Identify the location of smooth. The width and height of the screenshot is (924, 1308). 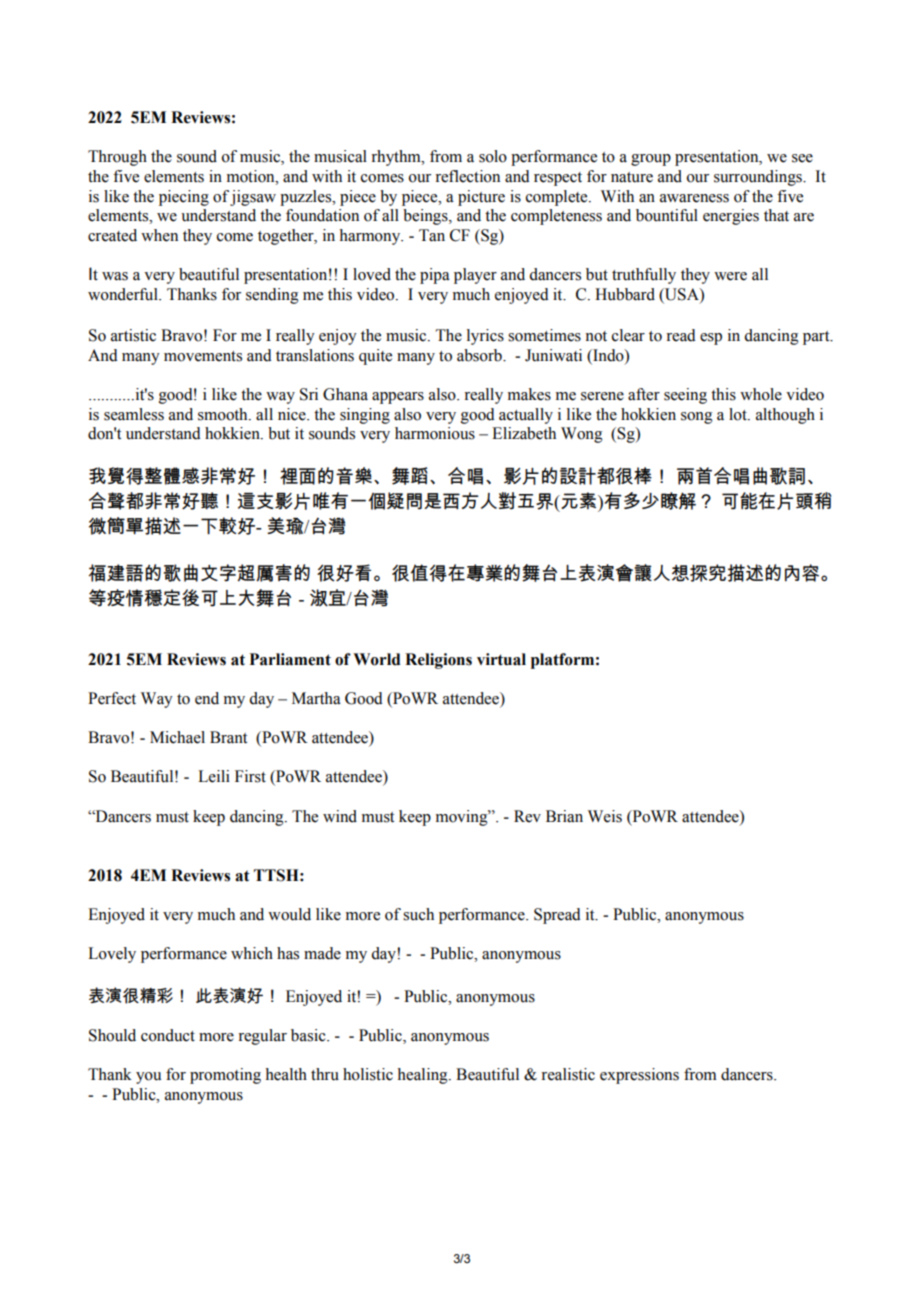
(224, 414).
